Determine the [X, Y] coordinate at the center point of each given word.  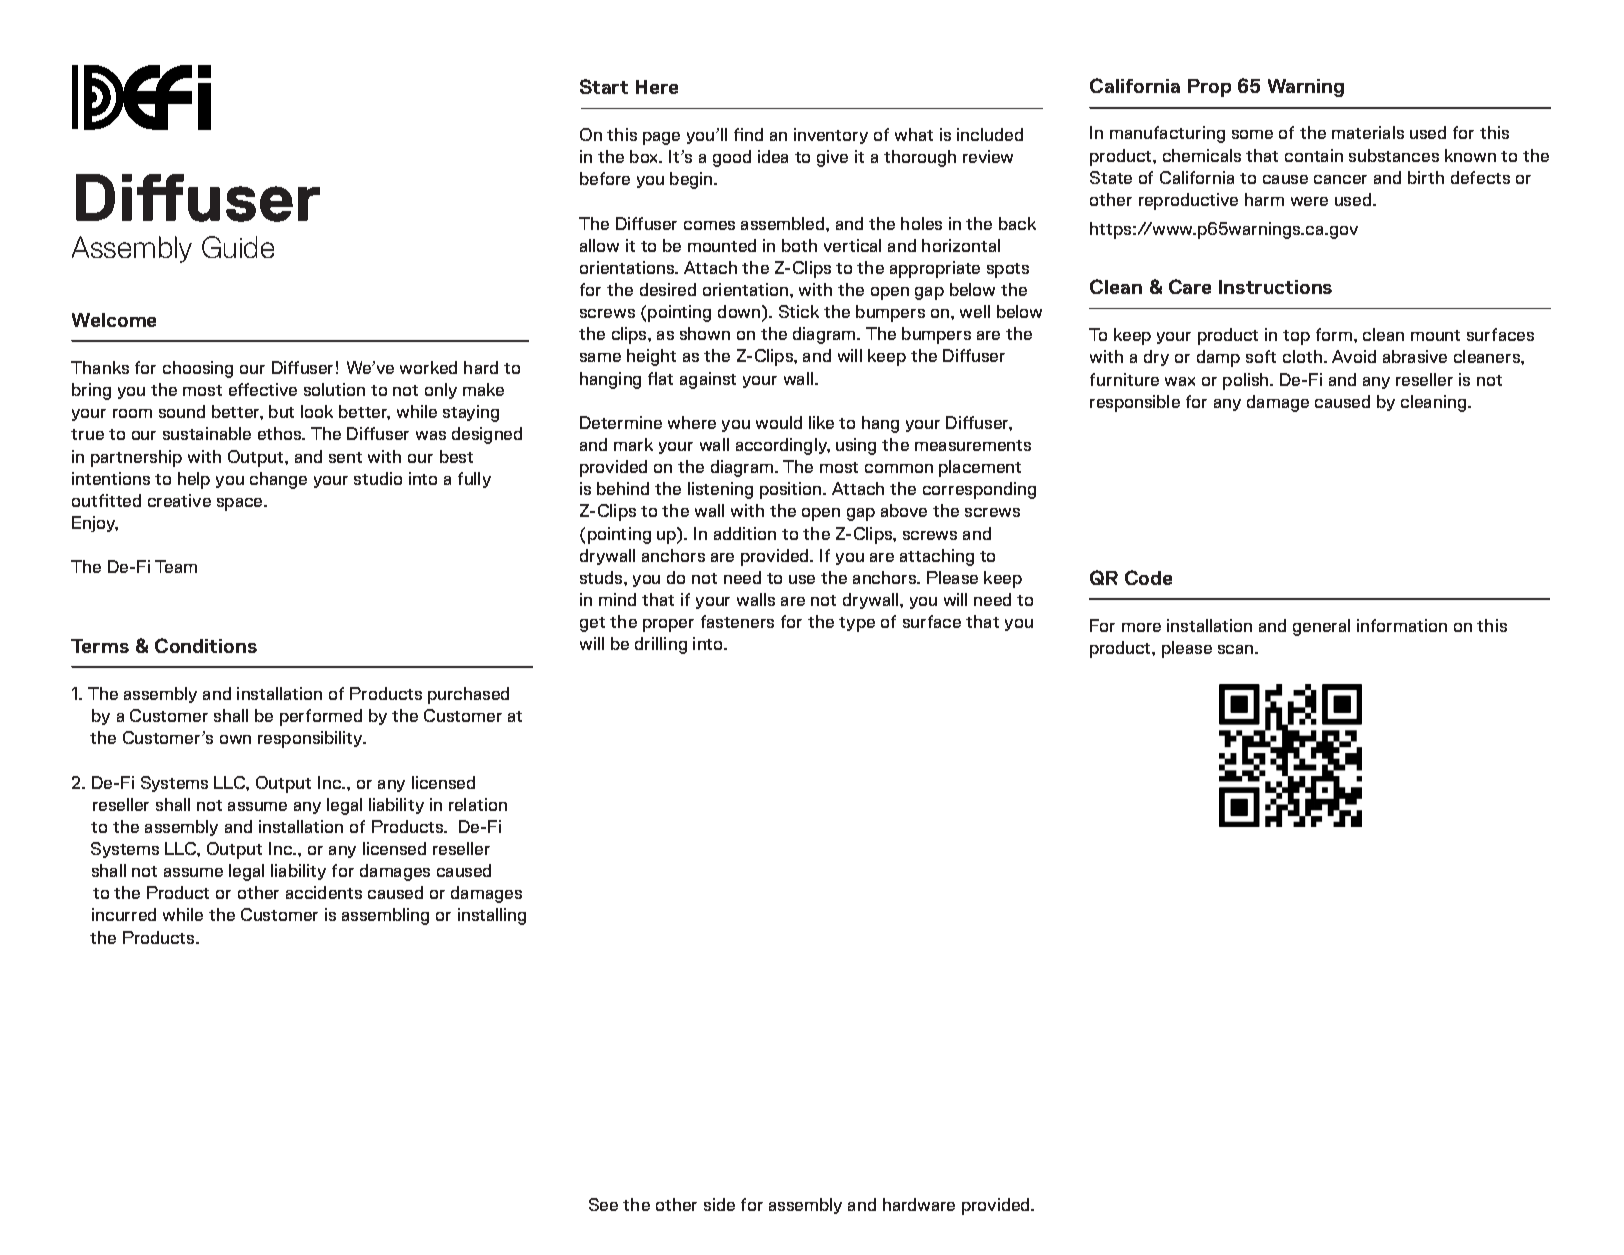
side [719, 1204]
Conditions [206, 645]
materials [1368, 132]
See [603, 1204]
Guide [238, 247]
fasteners [737, 621]
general [1321, 627]
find [748, 134]
